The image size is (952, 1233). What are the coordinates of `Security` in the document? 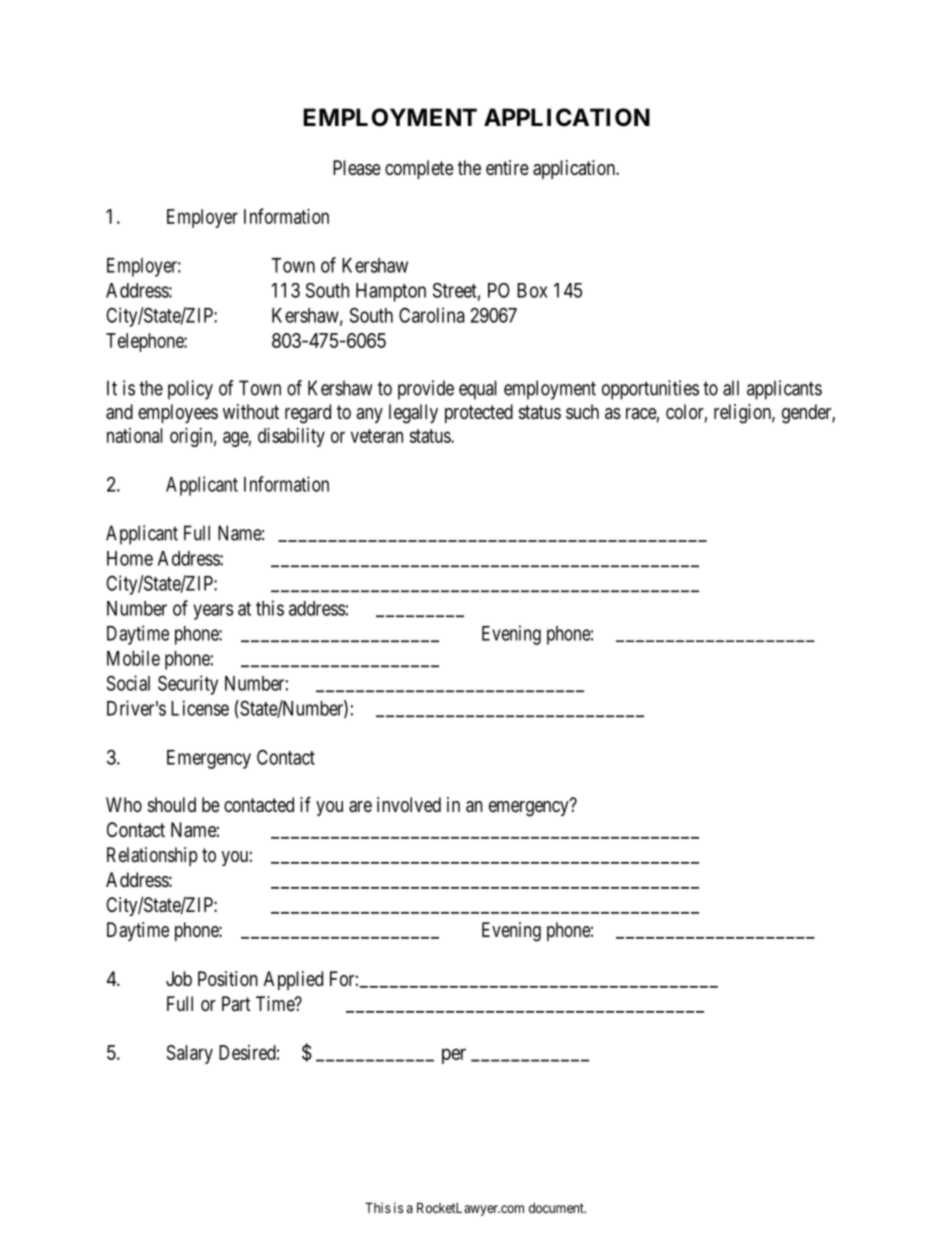 It's located at (188, 685).
